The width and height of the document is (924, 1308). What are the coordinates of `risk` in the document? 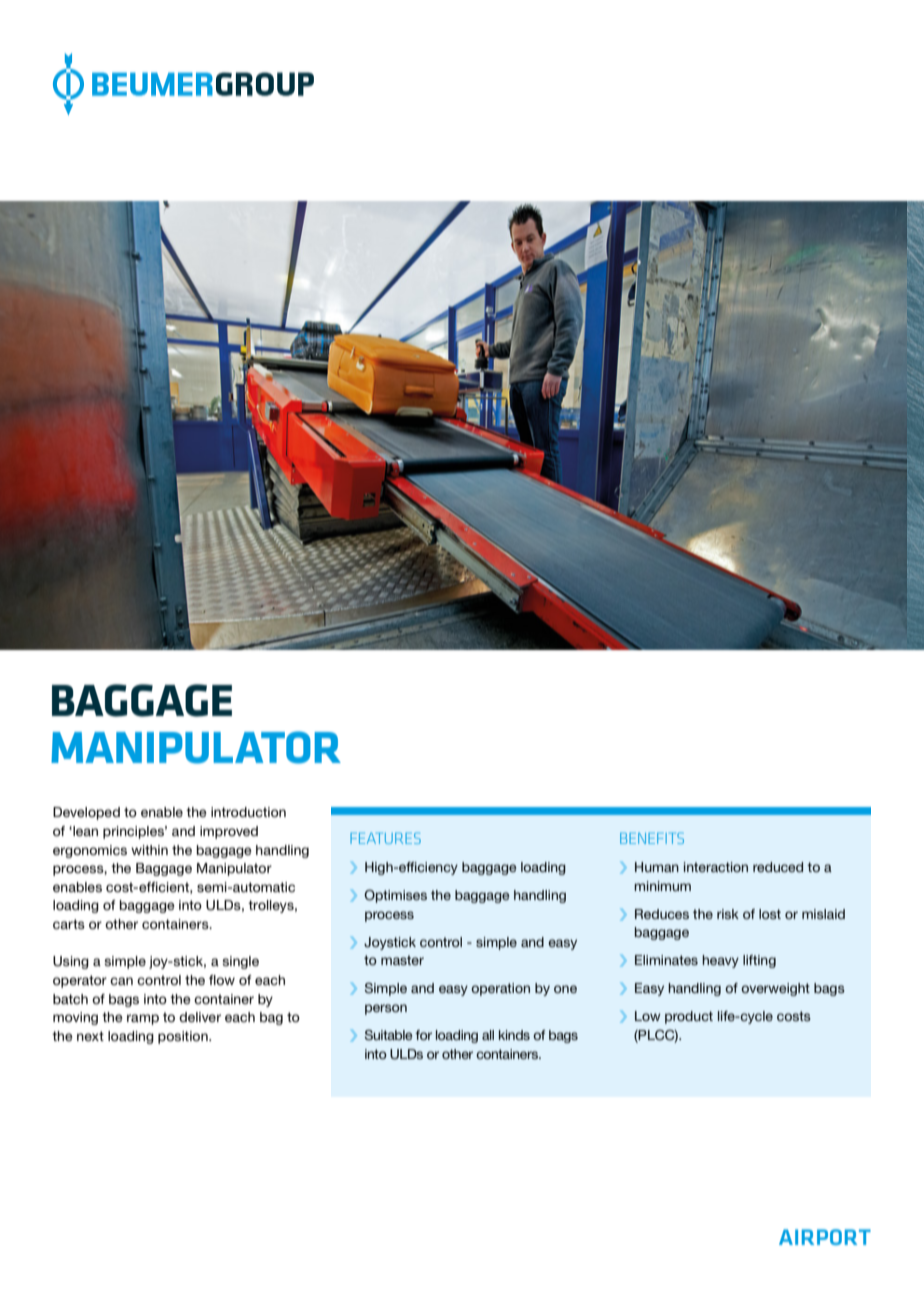 It's located at (728, 914).
